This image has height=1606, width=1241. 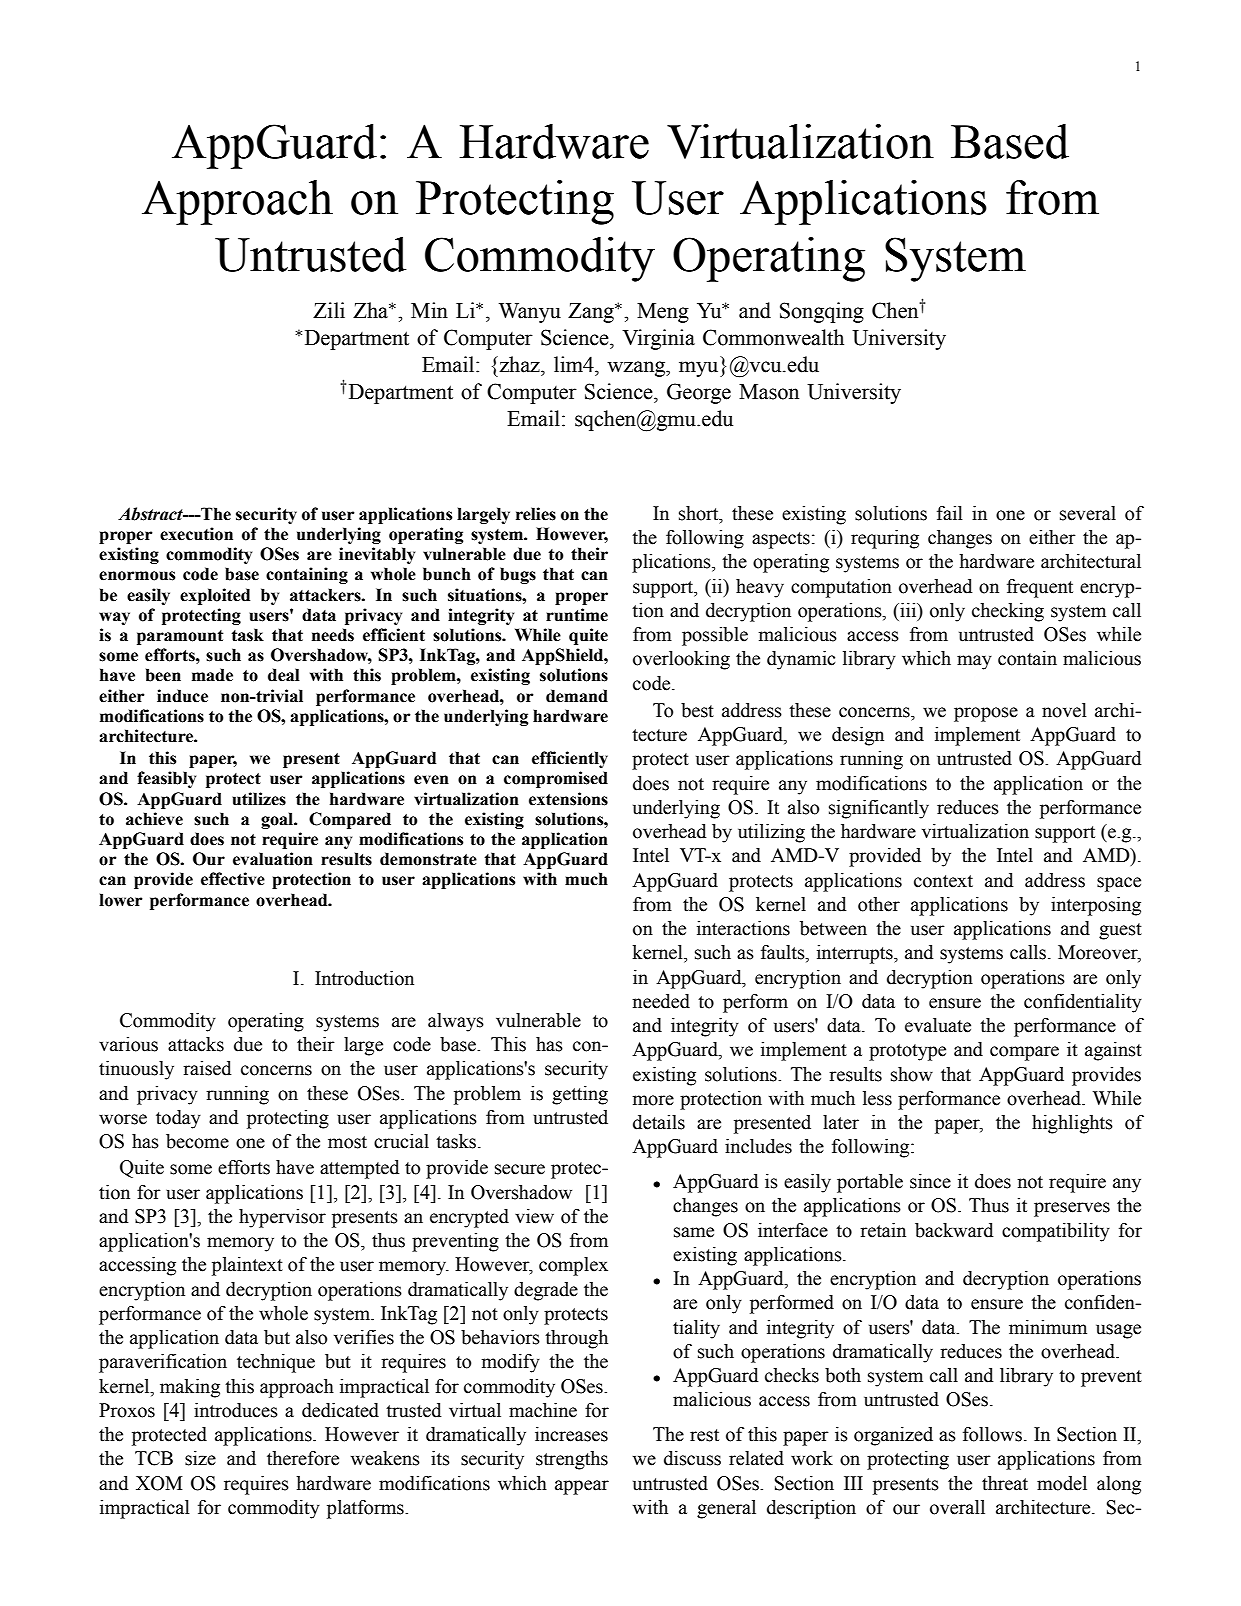 I want to click on Virginia, so click(x=658, y=339).
